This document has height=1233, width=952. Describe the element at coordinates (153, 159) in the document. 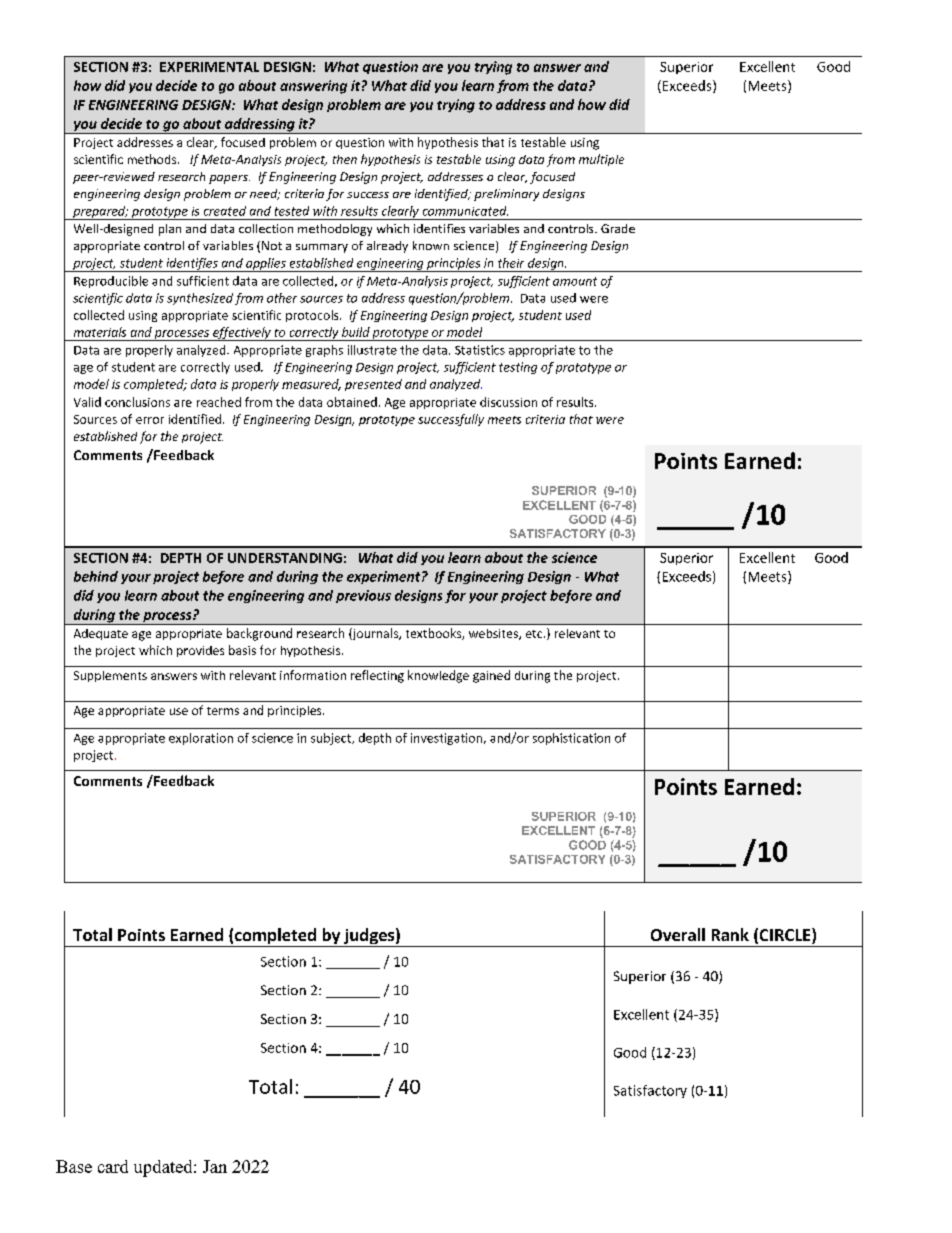

I see `methods` at that location.
